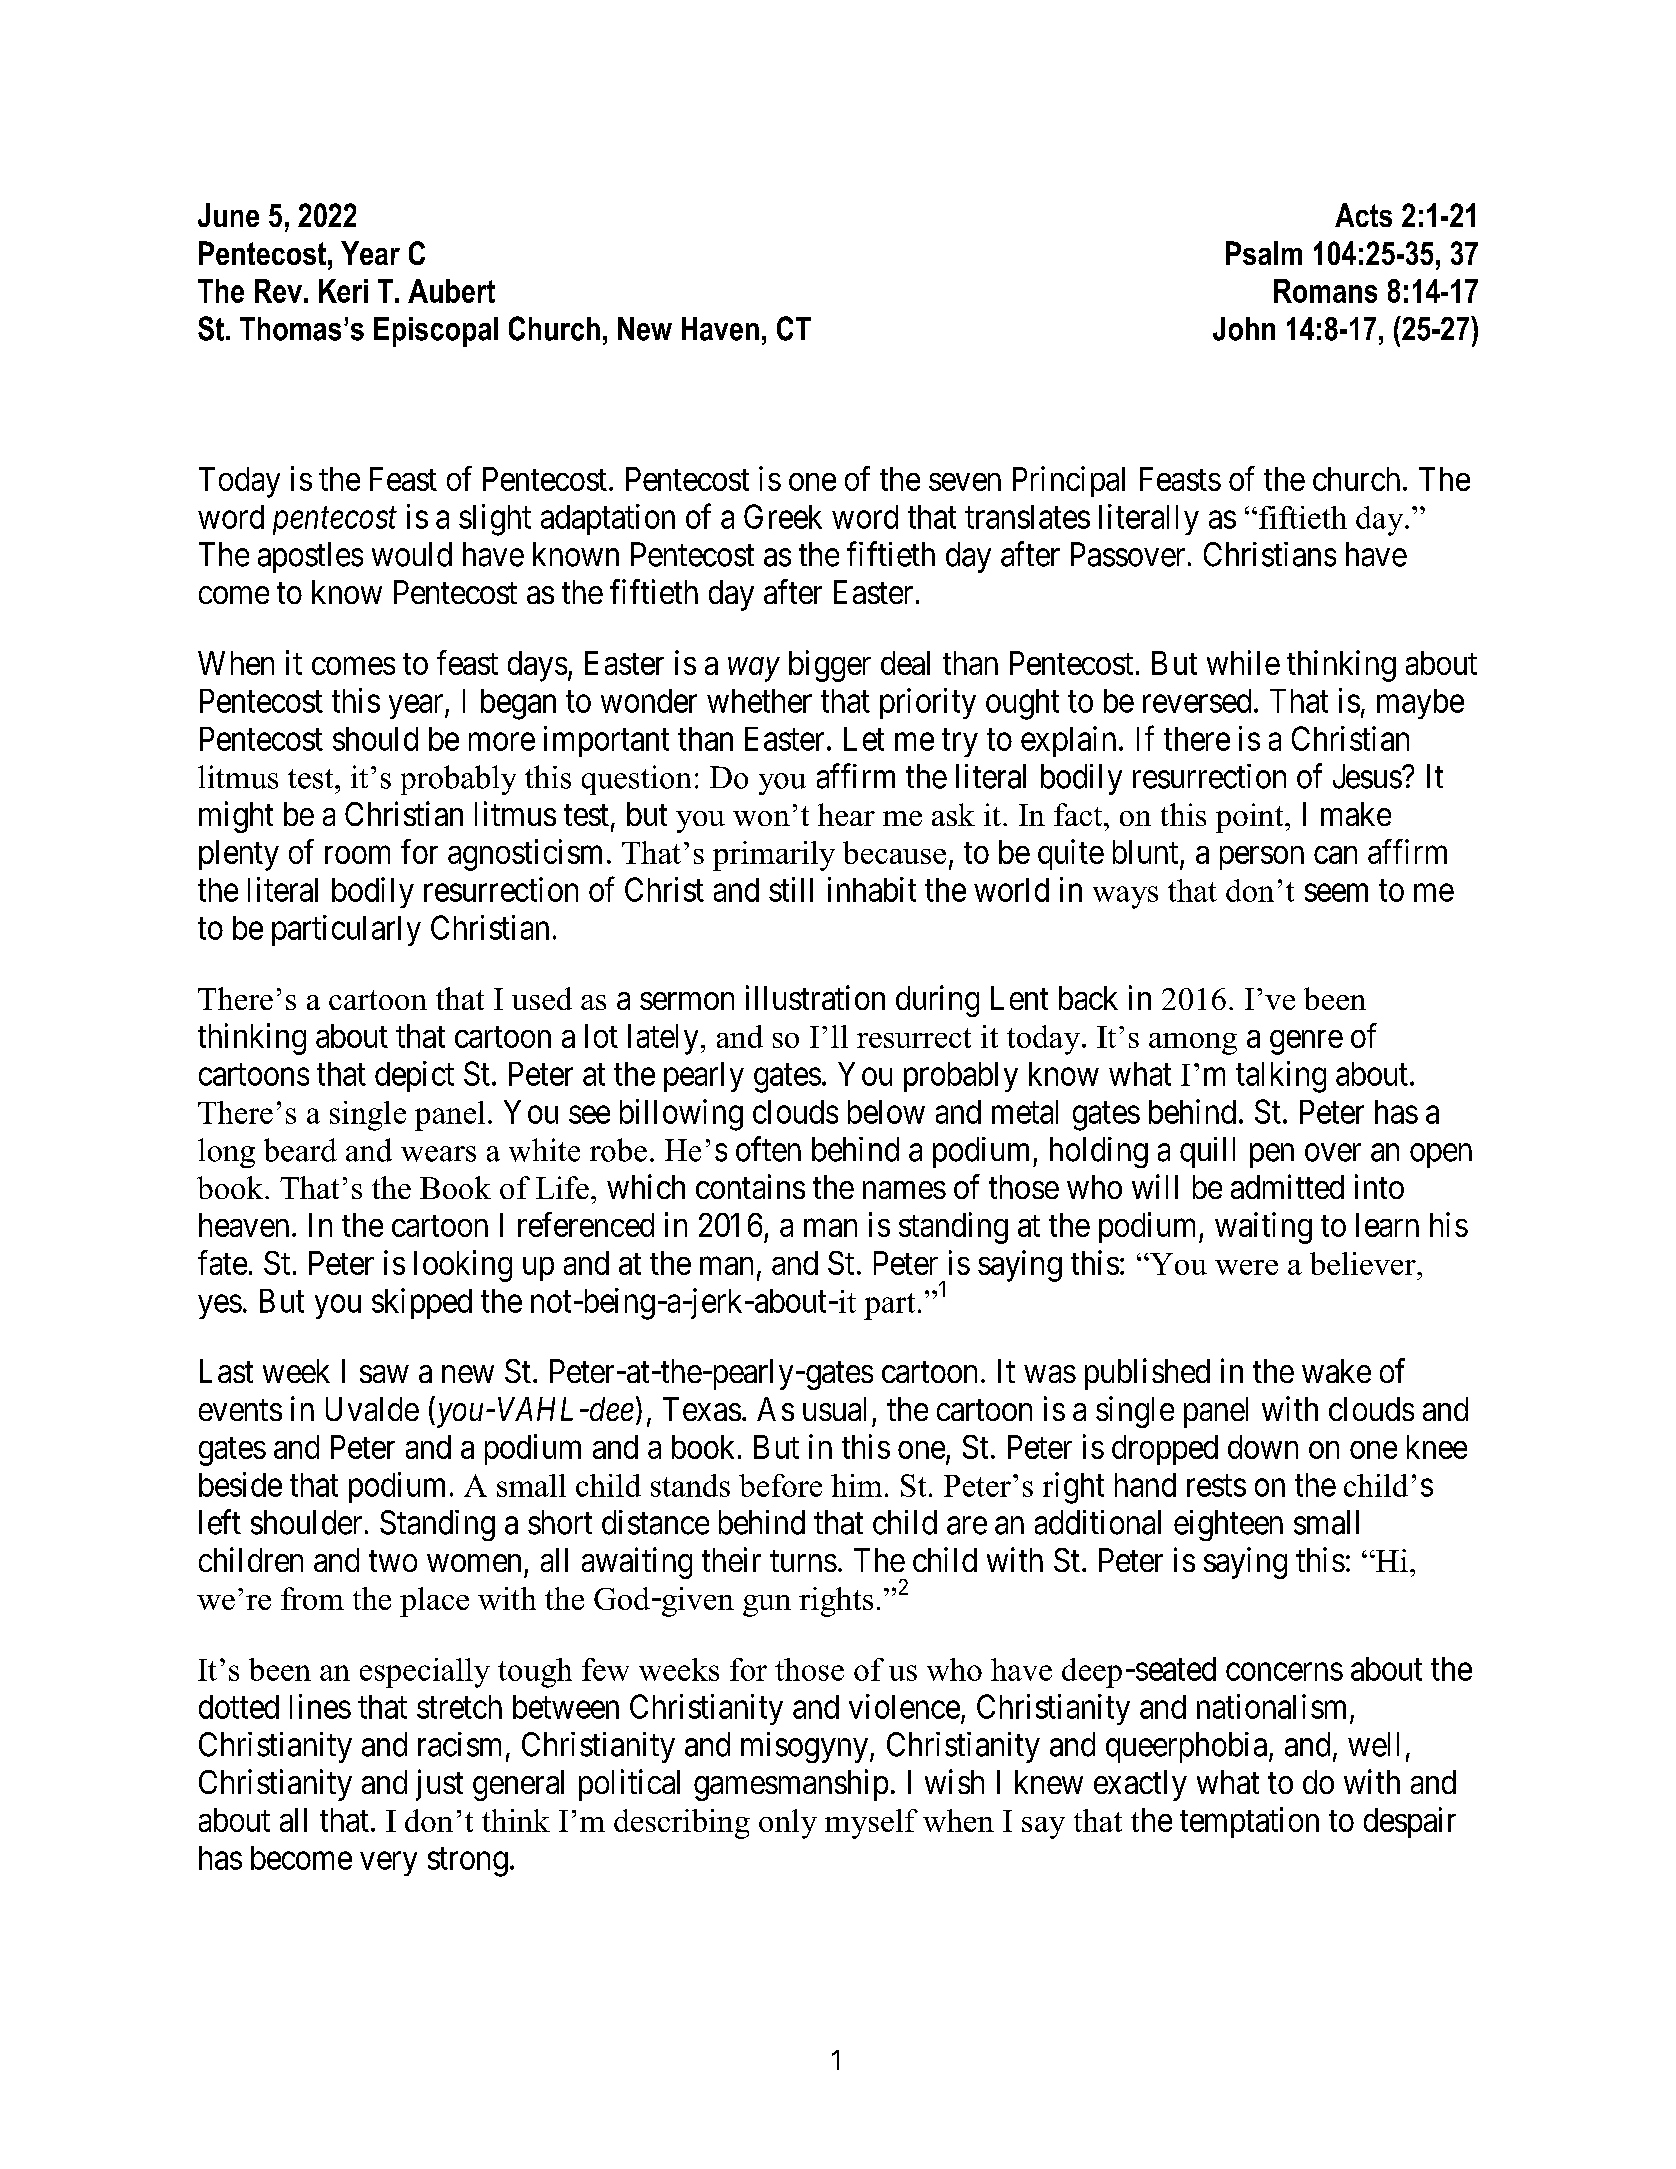  I want to click on Psalm, so click(1264, 253).
